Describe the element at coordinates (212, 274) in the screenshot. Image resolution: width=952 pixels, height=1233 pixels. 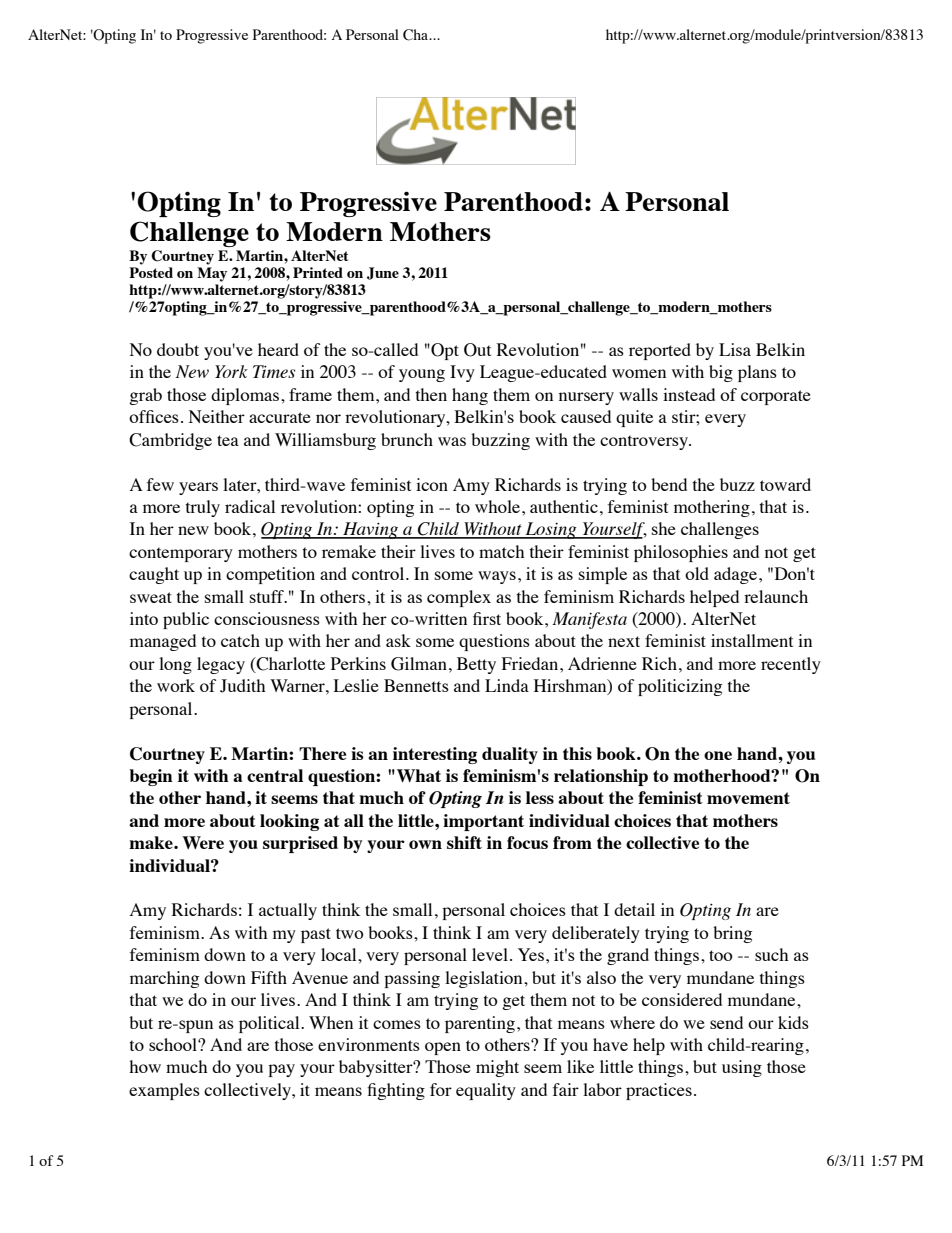
I see `May` at that location.
